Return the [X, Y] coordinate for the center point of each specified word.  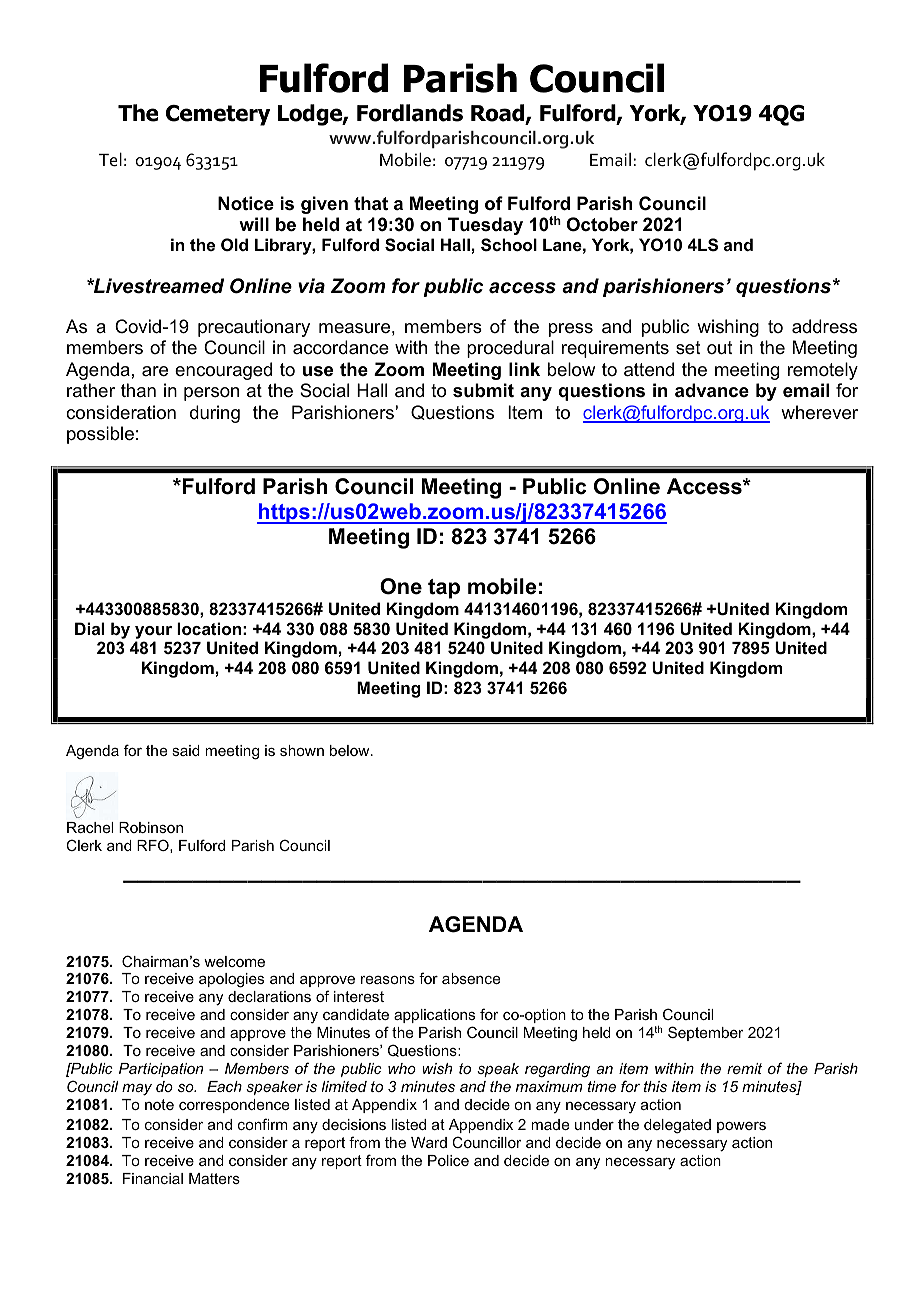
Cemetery [218, 115]
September [706, 1033]
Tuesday [485, 226]
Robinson [151, 827]
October [602, 224]
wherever [819, 412]
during [215, 414]
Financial [153, 1178]
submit [483, 390]
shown [302, 750]
